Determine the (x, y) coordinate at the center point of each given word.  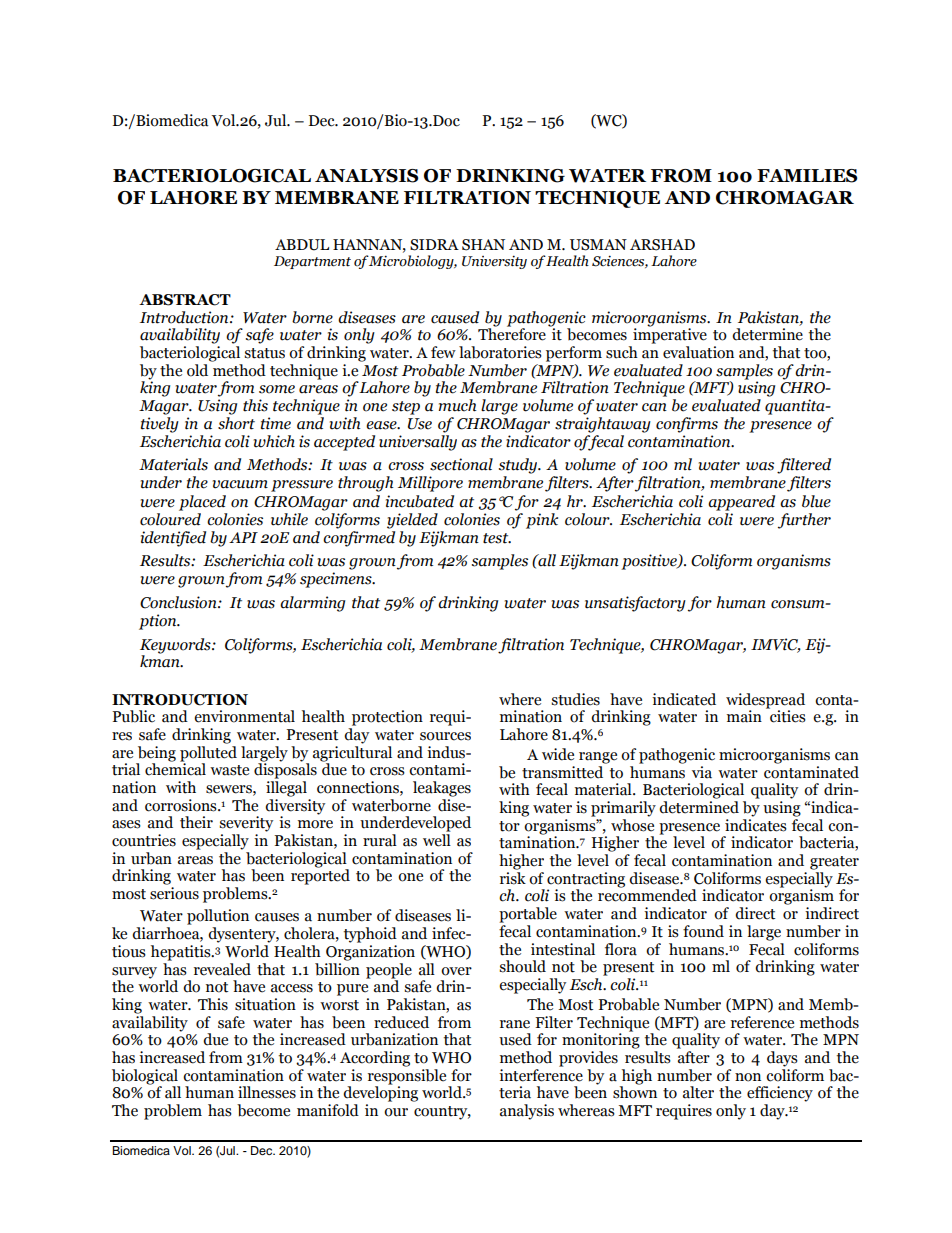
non (748, 1077)
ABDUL (302, 245)
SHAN (483, 245)
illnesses (267, 1092)
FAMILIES (807, 176)
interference (541, 1074)
